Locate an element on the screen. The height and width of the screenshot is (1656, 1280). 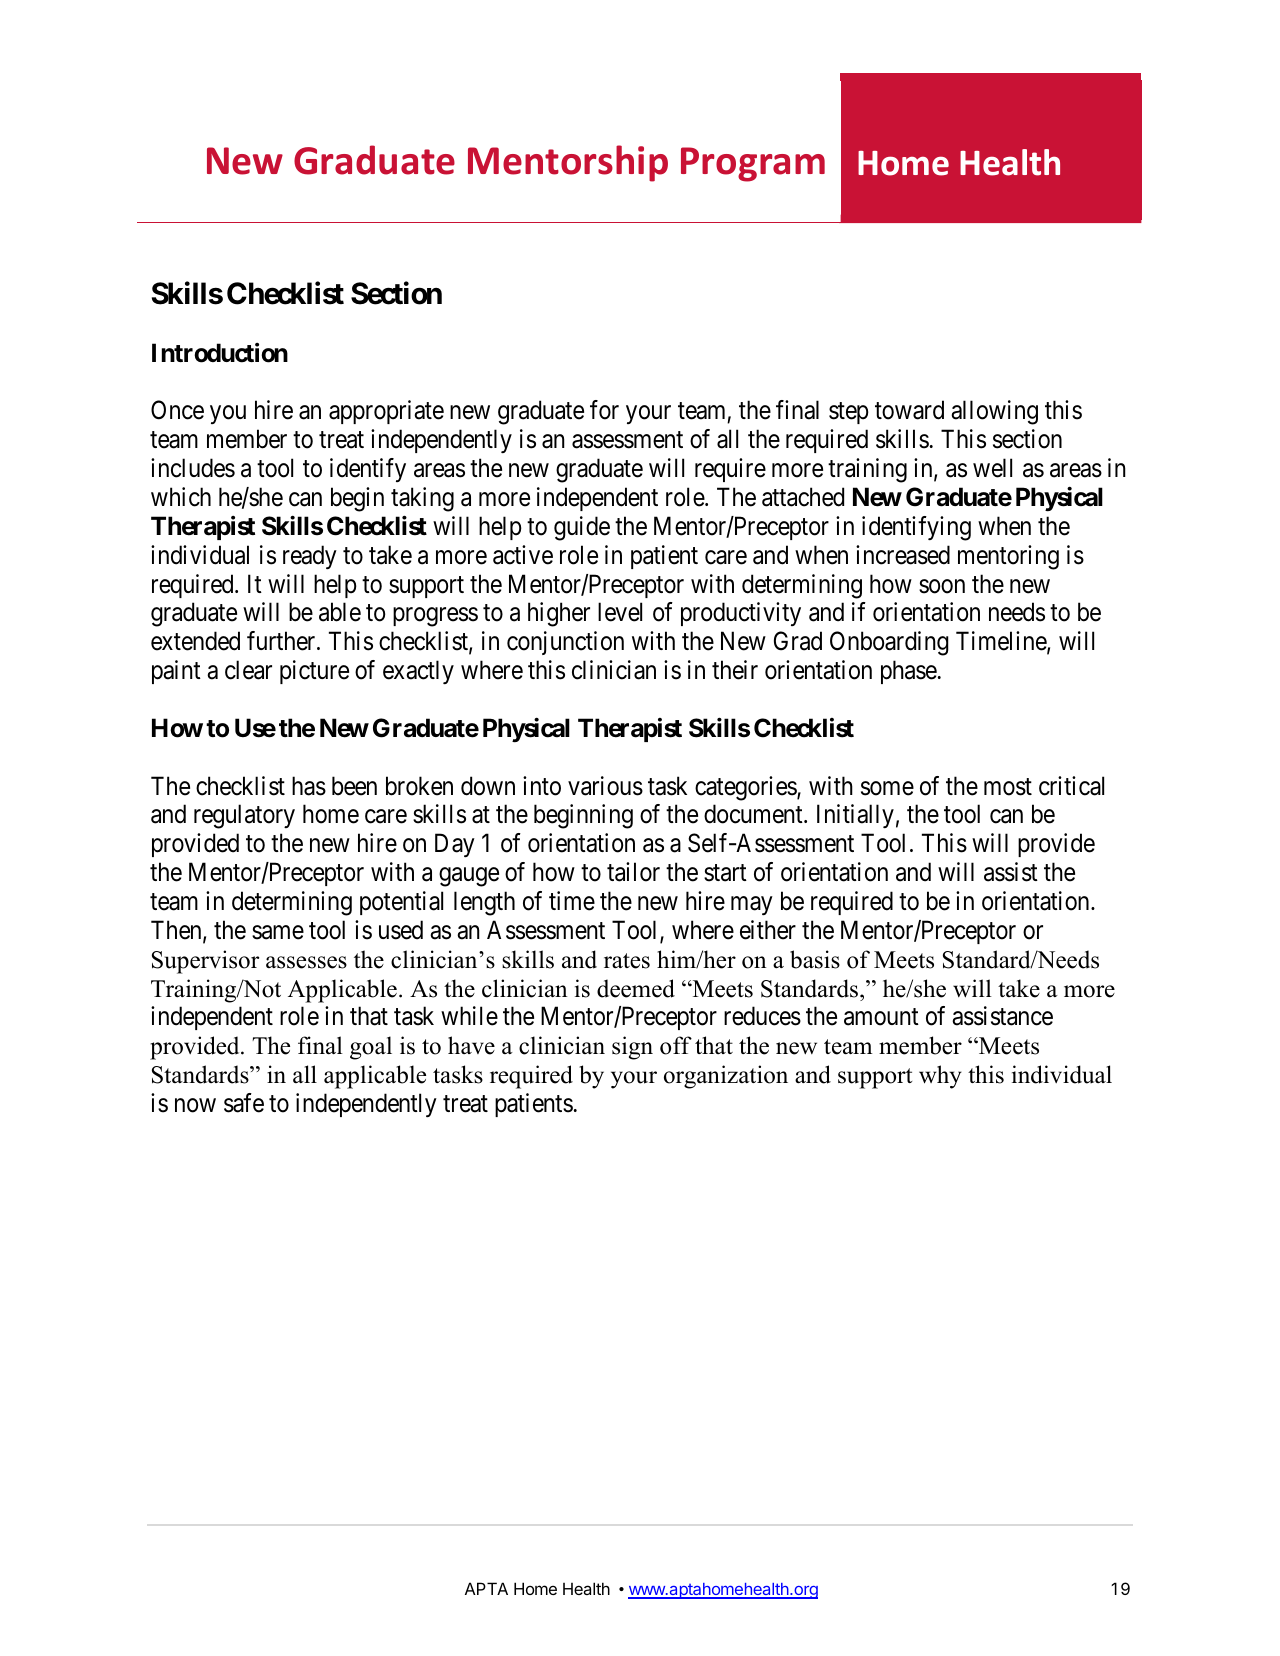
sign is located at coordinates (632, 1048).
